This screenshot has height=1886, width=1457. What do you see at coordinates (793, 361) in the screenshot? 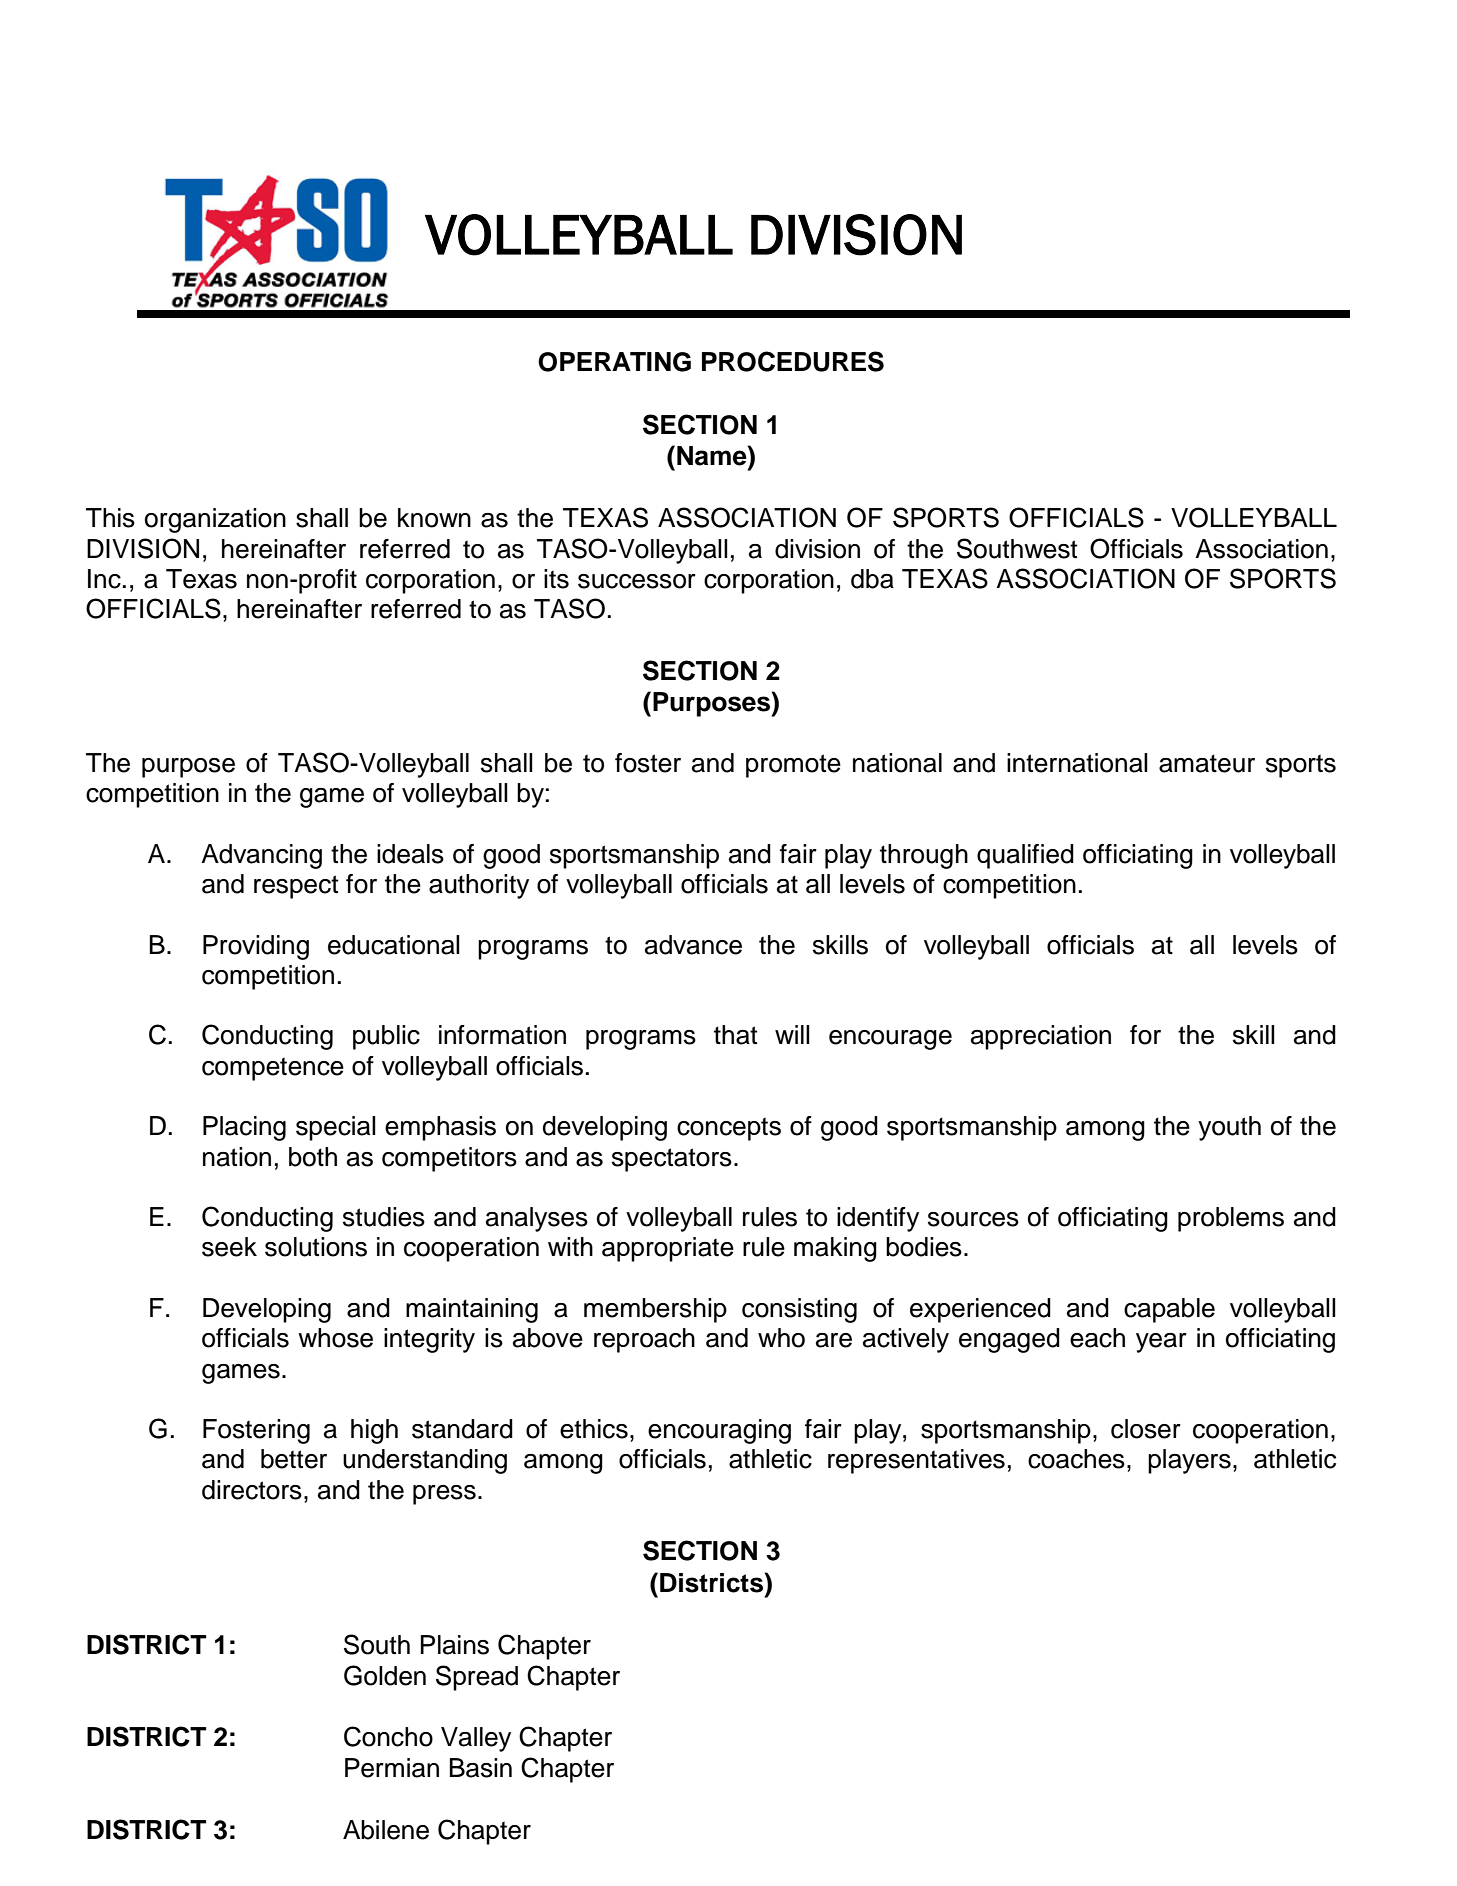
I see `PROCEDURES` at bounding box center [793, 361].
